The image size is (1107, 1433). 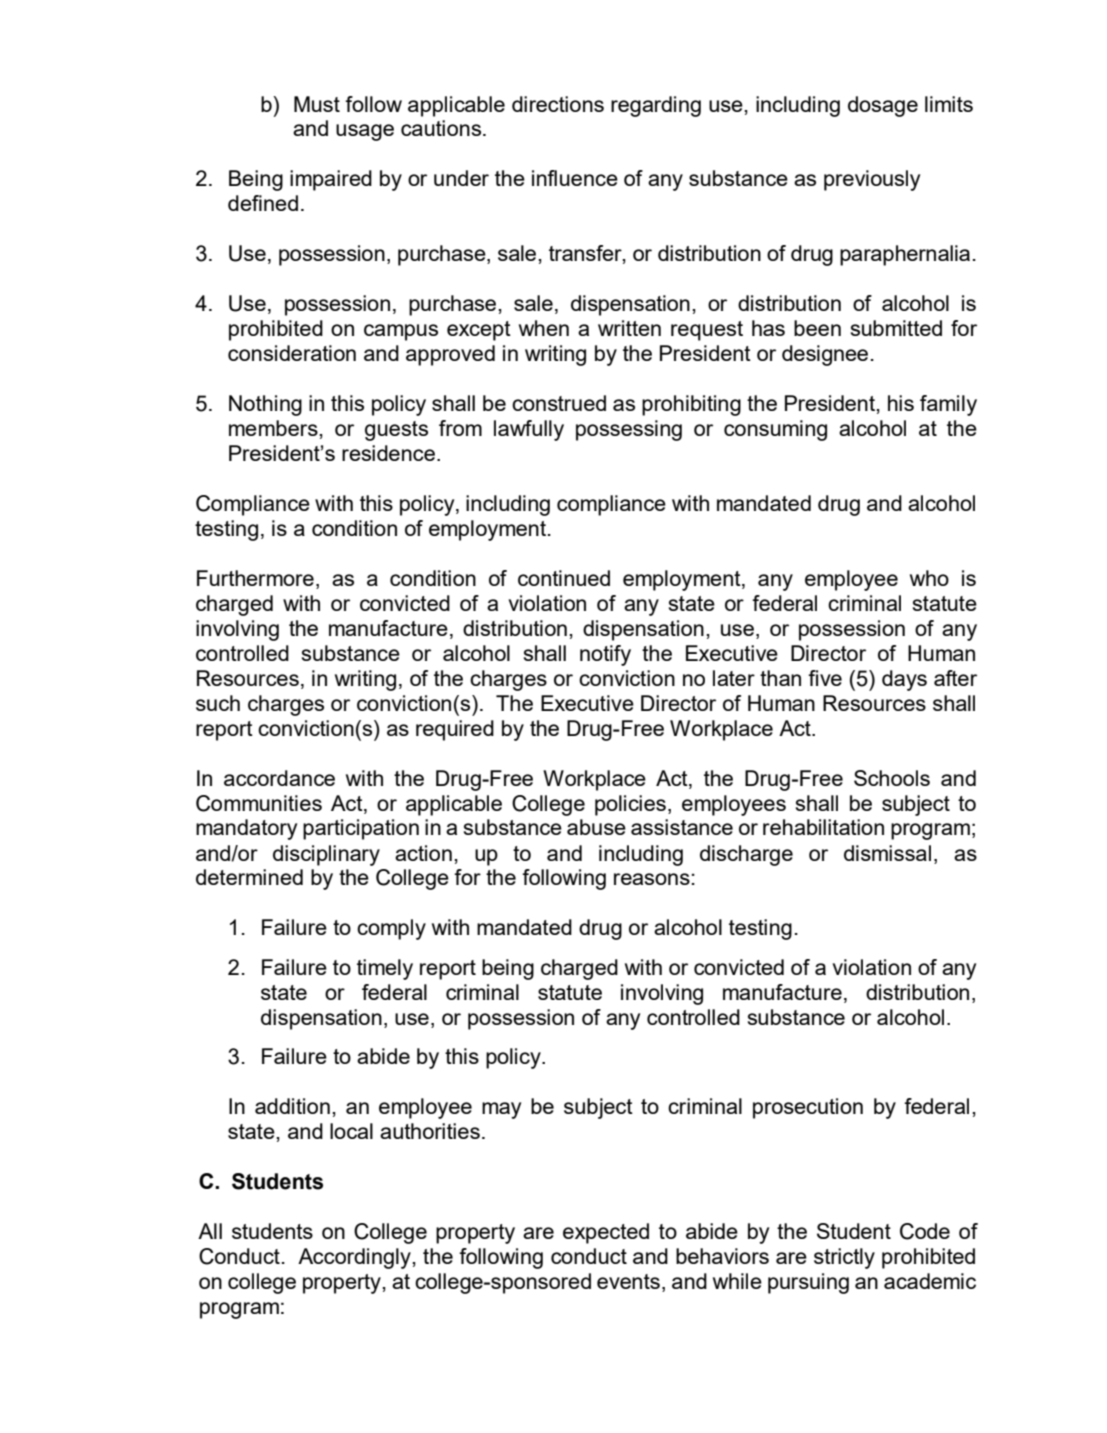 What do you see at coordinates (317, 104) in the screenshot?
I see `Must` at bounding box center [317, 104].
